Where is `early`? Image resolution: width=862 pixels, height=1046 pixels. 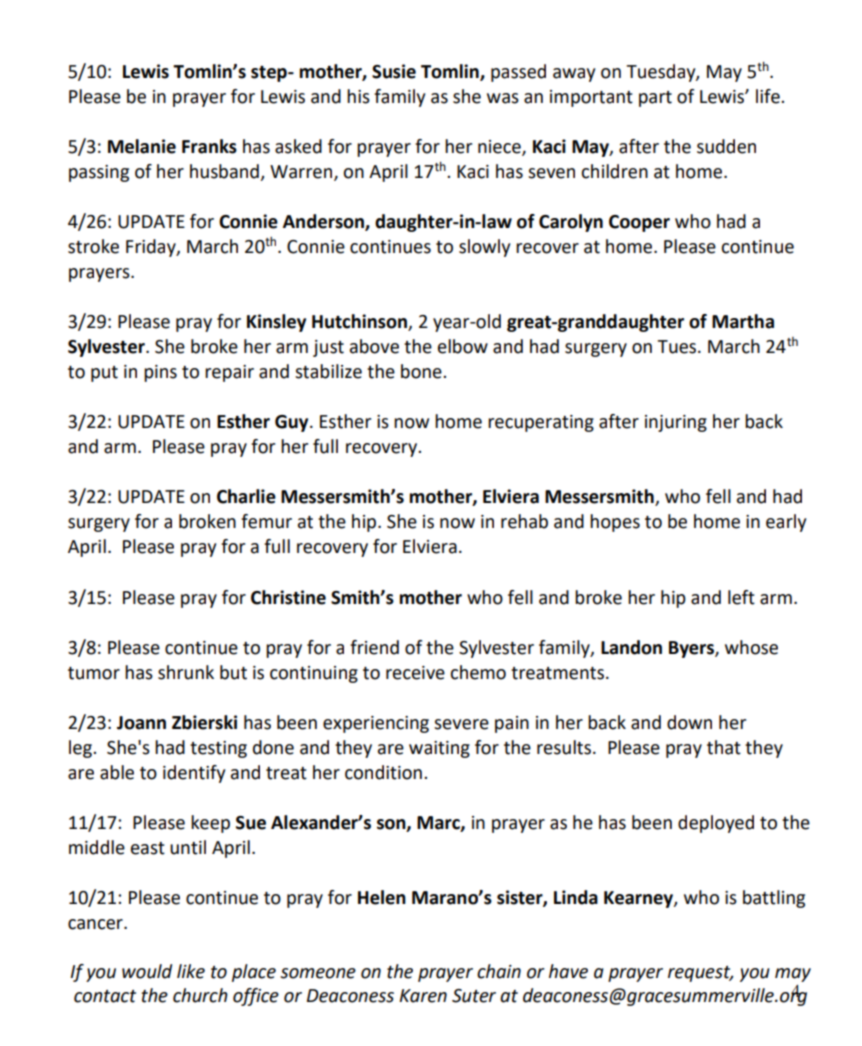
early is located at coordinates (786, 523).
